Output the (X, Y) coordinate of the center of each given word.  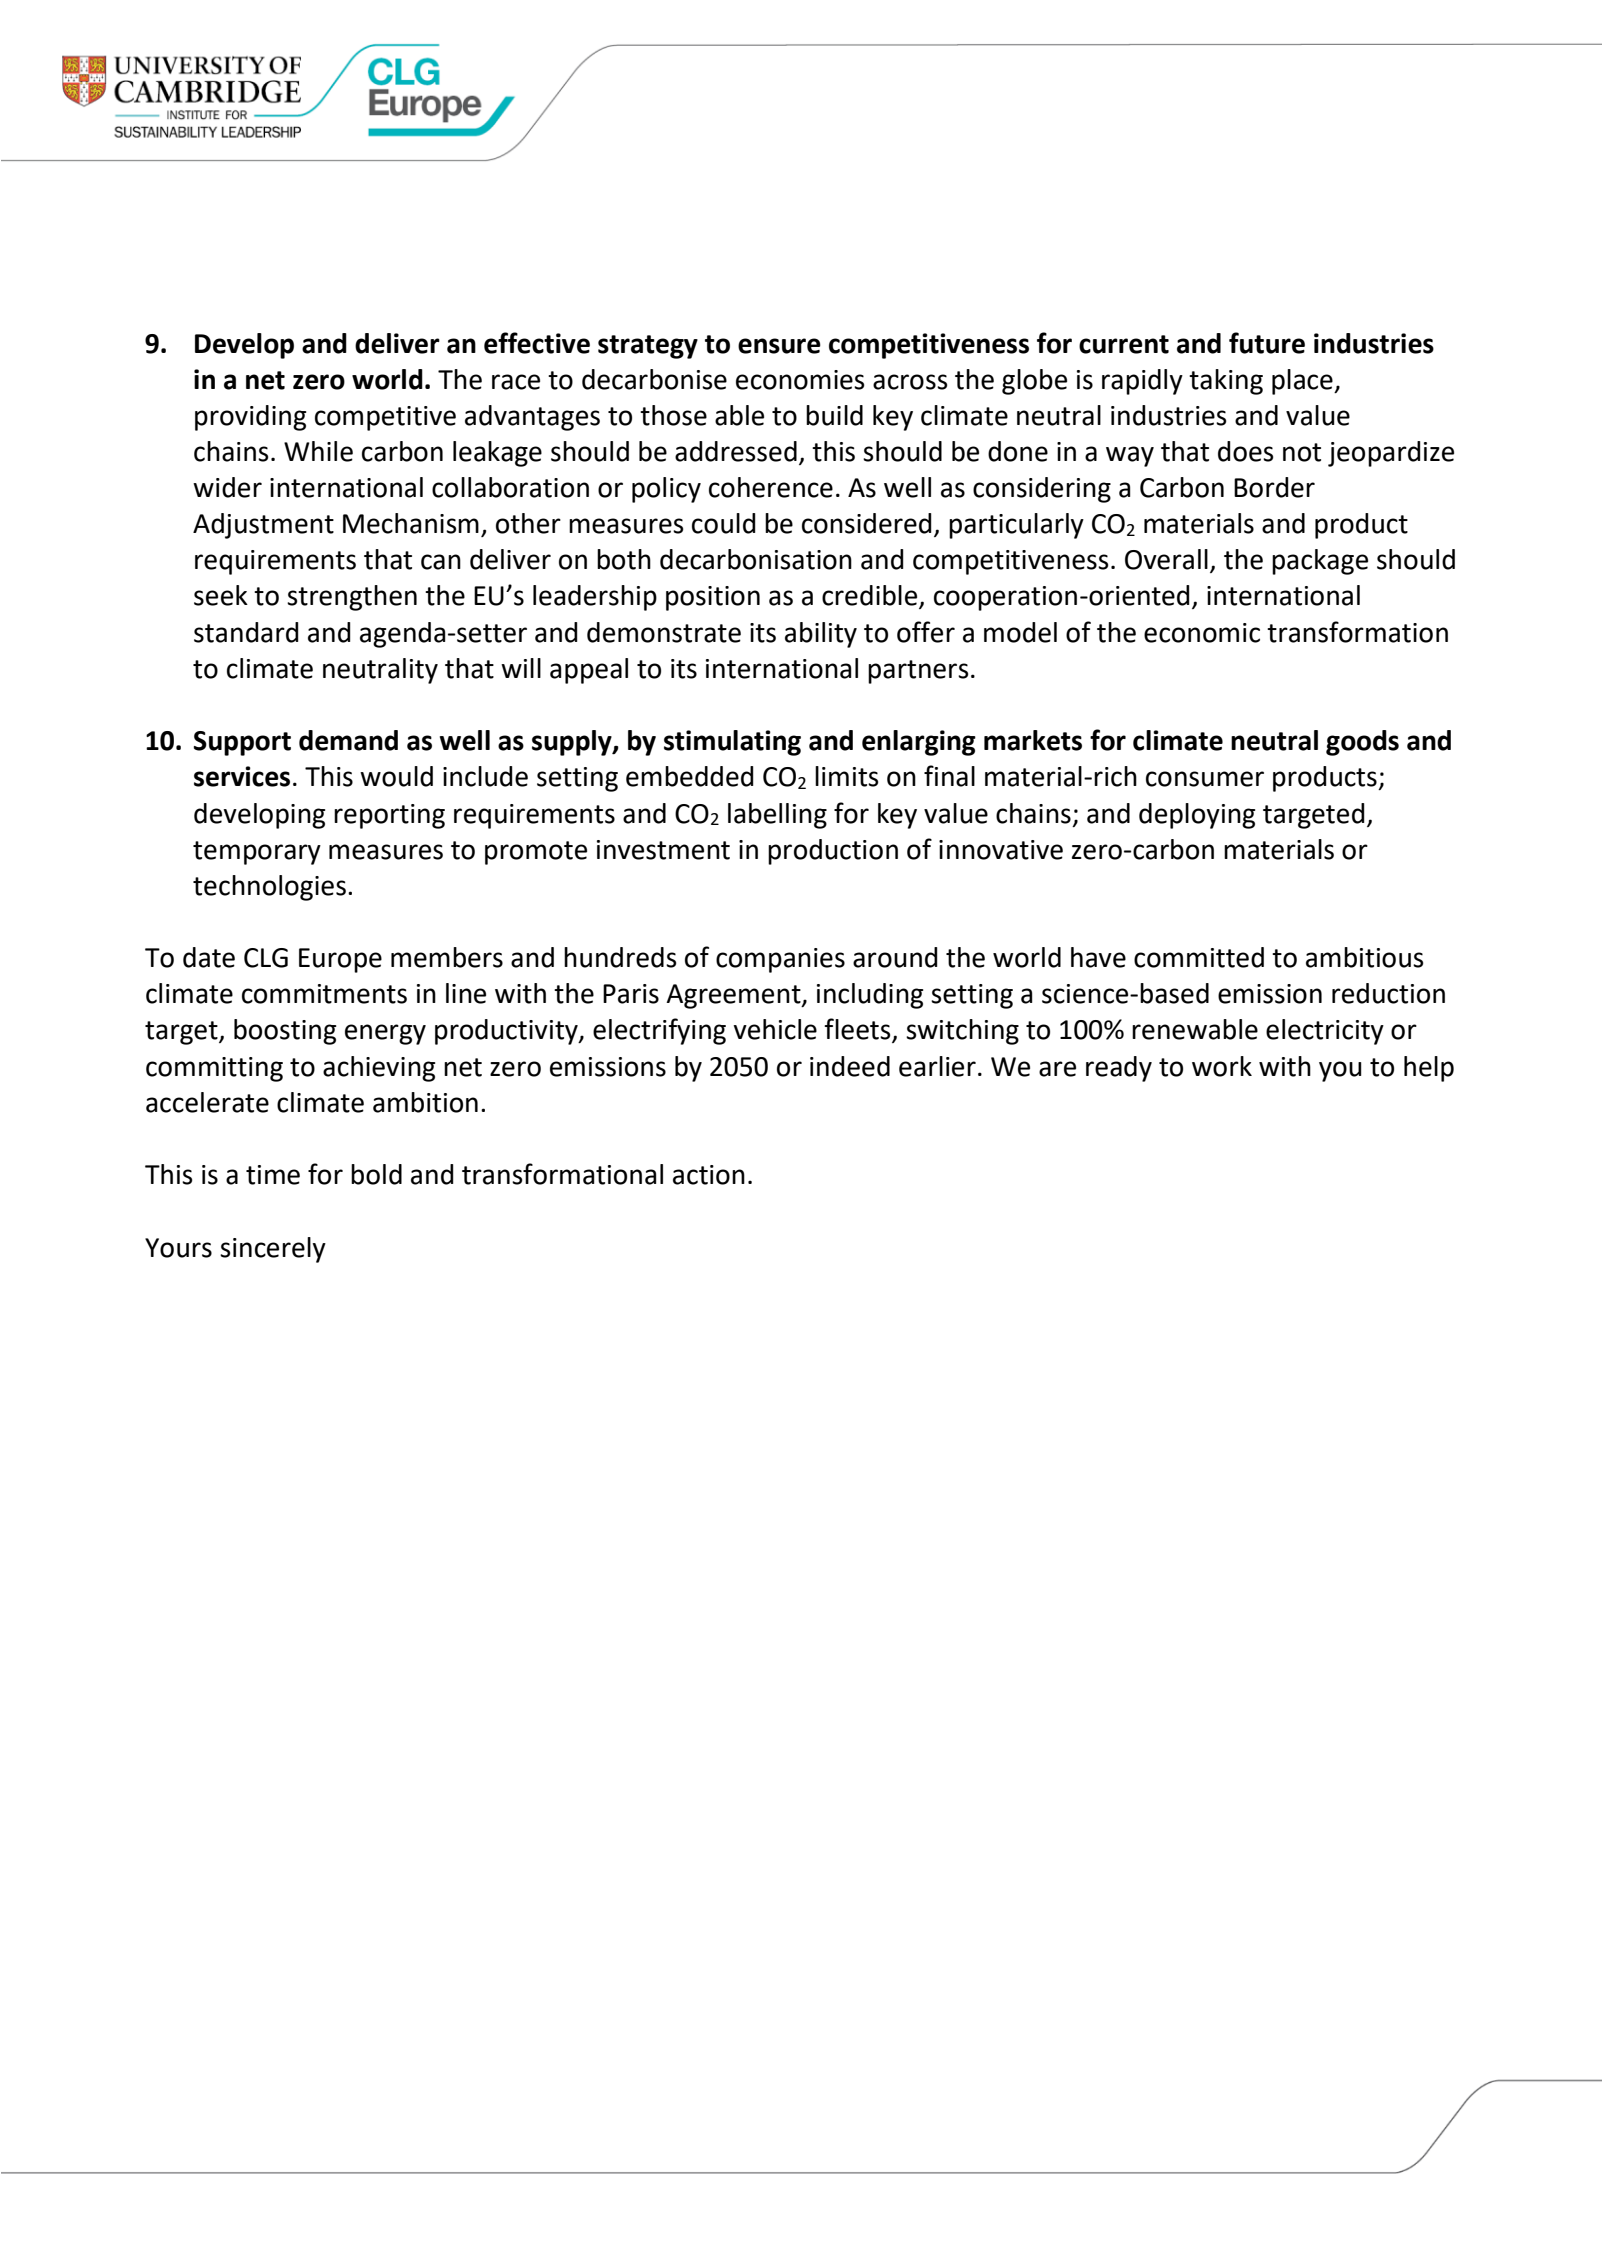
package (1320, 562)
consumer (1205, 779)
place (1303, 382)
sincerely (273, 1250)
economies (800, 380)
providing (250, 418)
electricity (1325, 1032)
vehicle (775, 1029)
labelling (777, 816)
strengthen (352, 598)
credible (871, 596)
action (709, 1175)
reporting (389, 816)
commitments (324, 994)
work (1222, 1066)
